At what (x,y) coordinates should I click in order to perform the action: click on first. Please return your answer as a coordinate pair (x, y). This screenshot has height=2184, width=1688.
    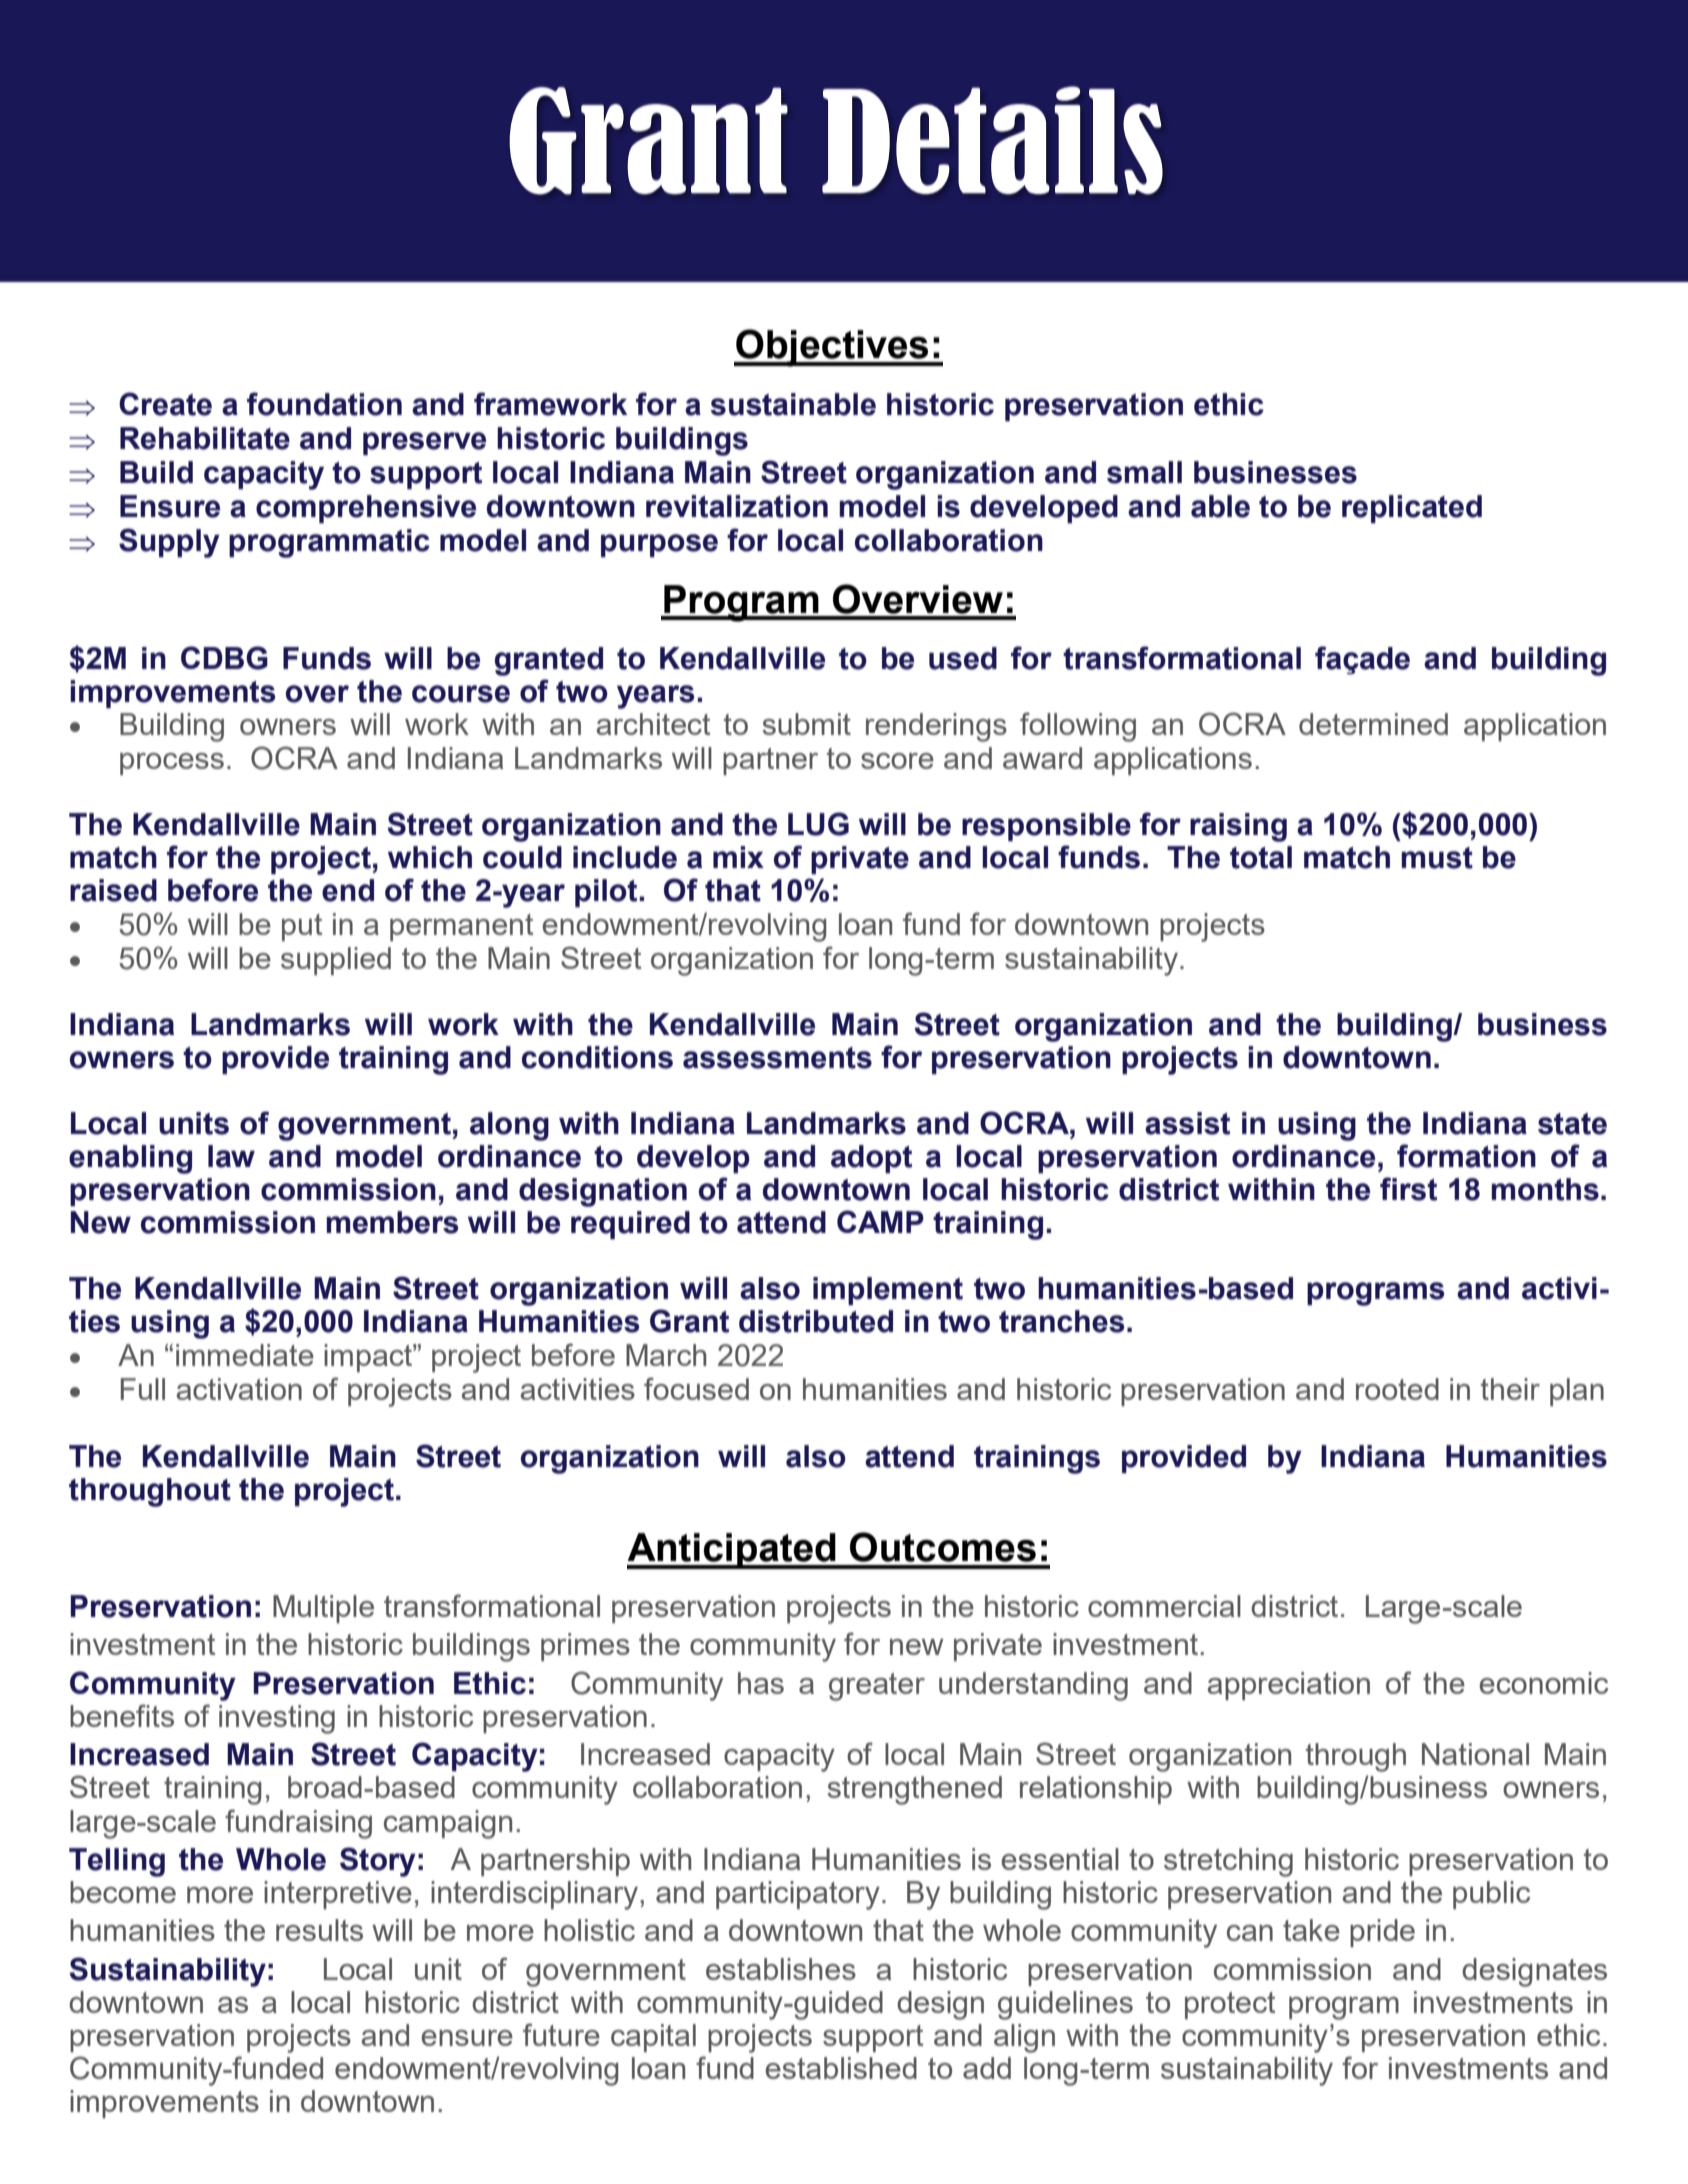
    Looking at the image, I should click on (1408, 1189).
